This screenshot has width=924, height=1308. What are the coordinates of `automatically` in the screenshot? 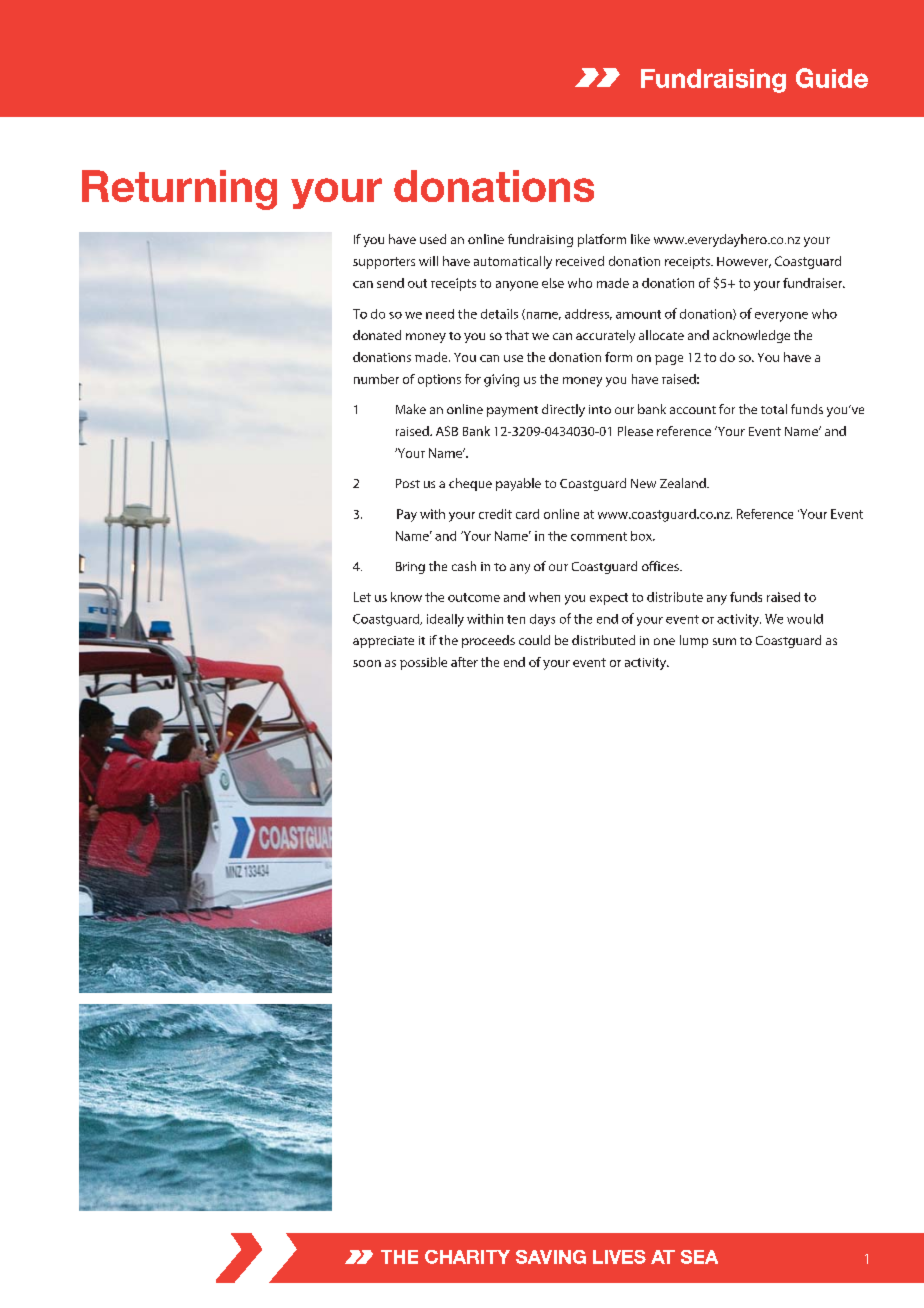 It's located at (513, 262).
